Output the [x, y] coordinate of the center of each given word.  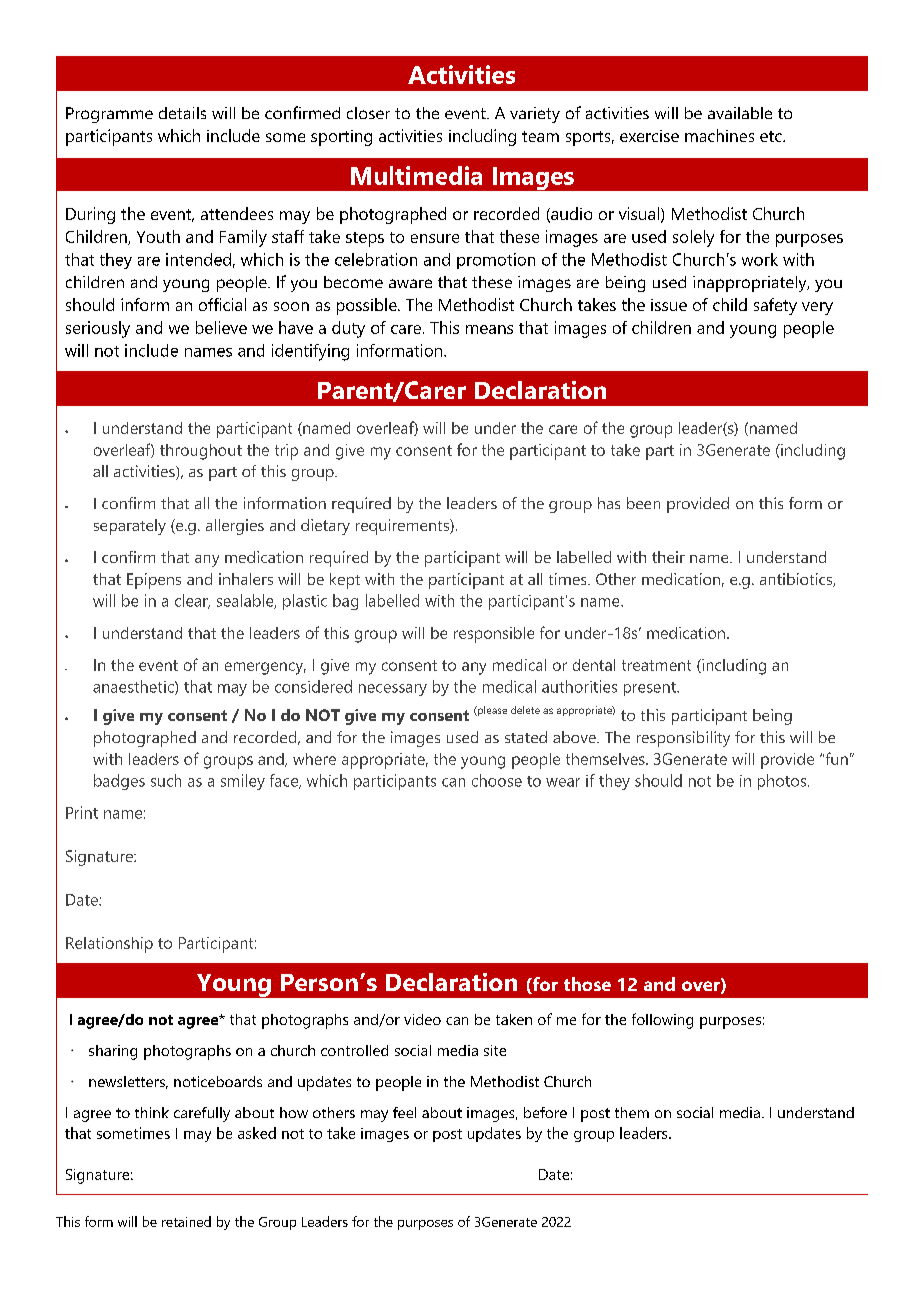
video [422, 1019]
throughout [201, 452]
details [182, 113]
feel [404, 1112]
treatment [656, 665]
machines [719, 135]
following [662, 1021]
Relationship [109, 945]
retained [186, 1221]
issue [669, 305]
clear [192, 601]
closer [368, 113]
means [489, 329]
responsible [494, 635]
